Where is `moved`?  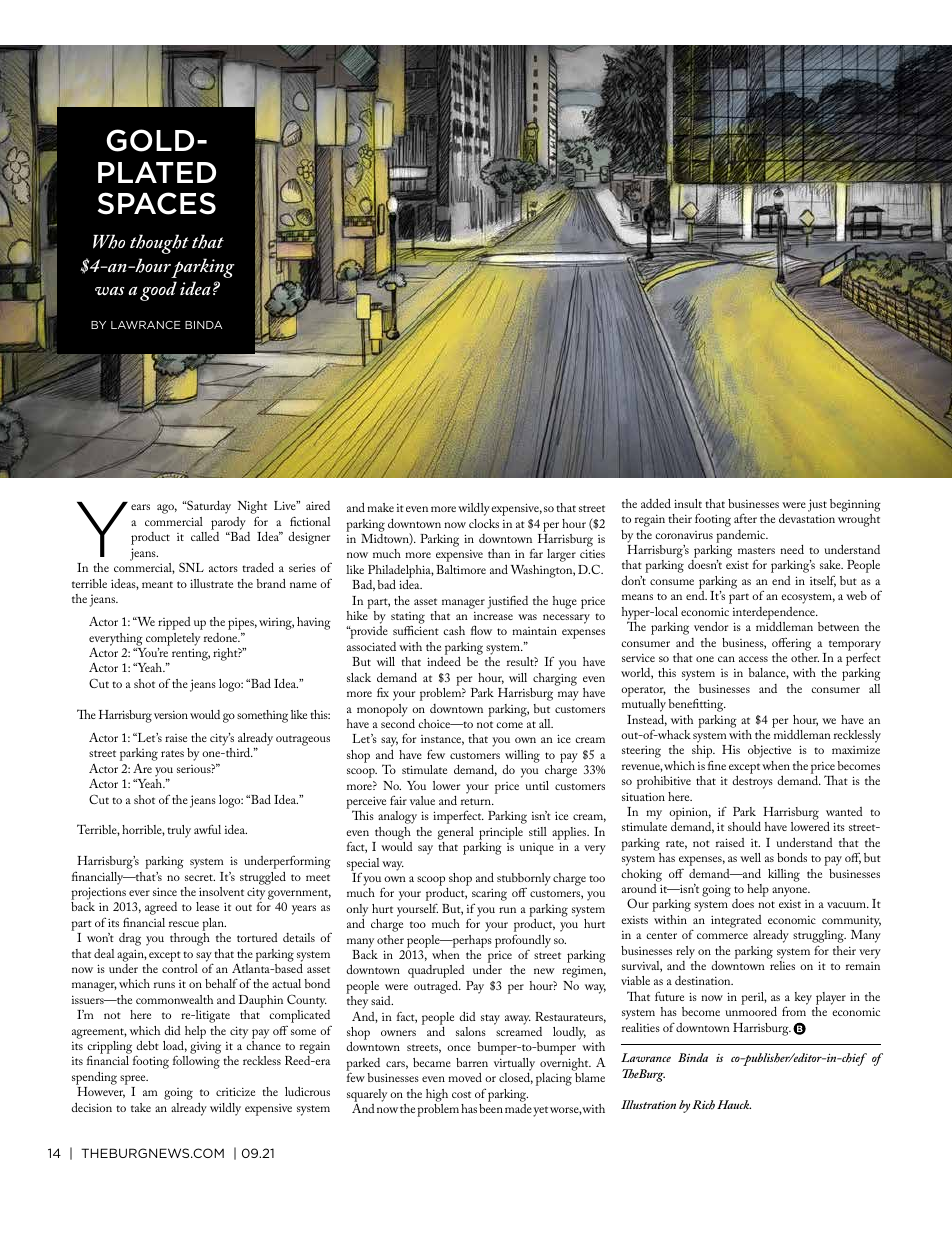 moved is located at coordinates (465, 1077).
